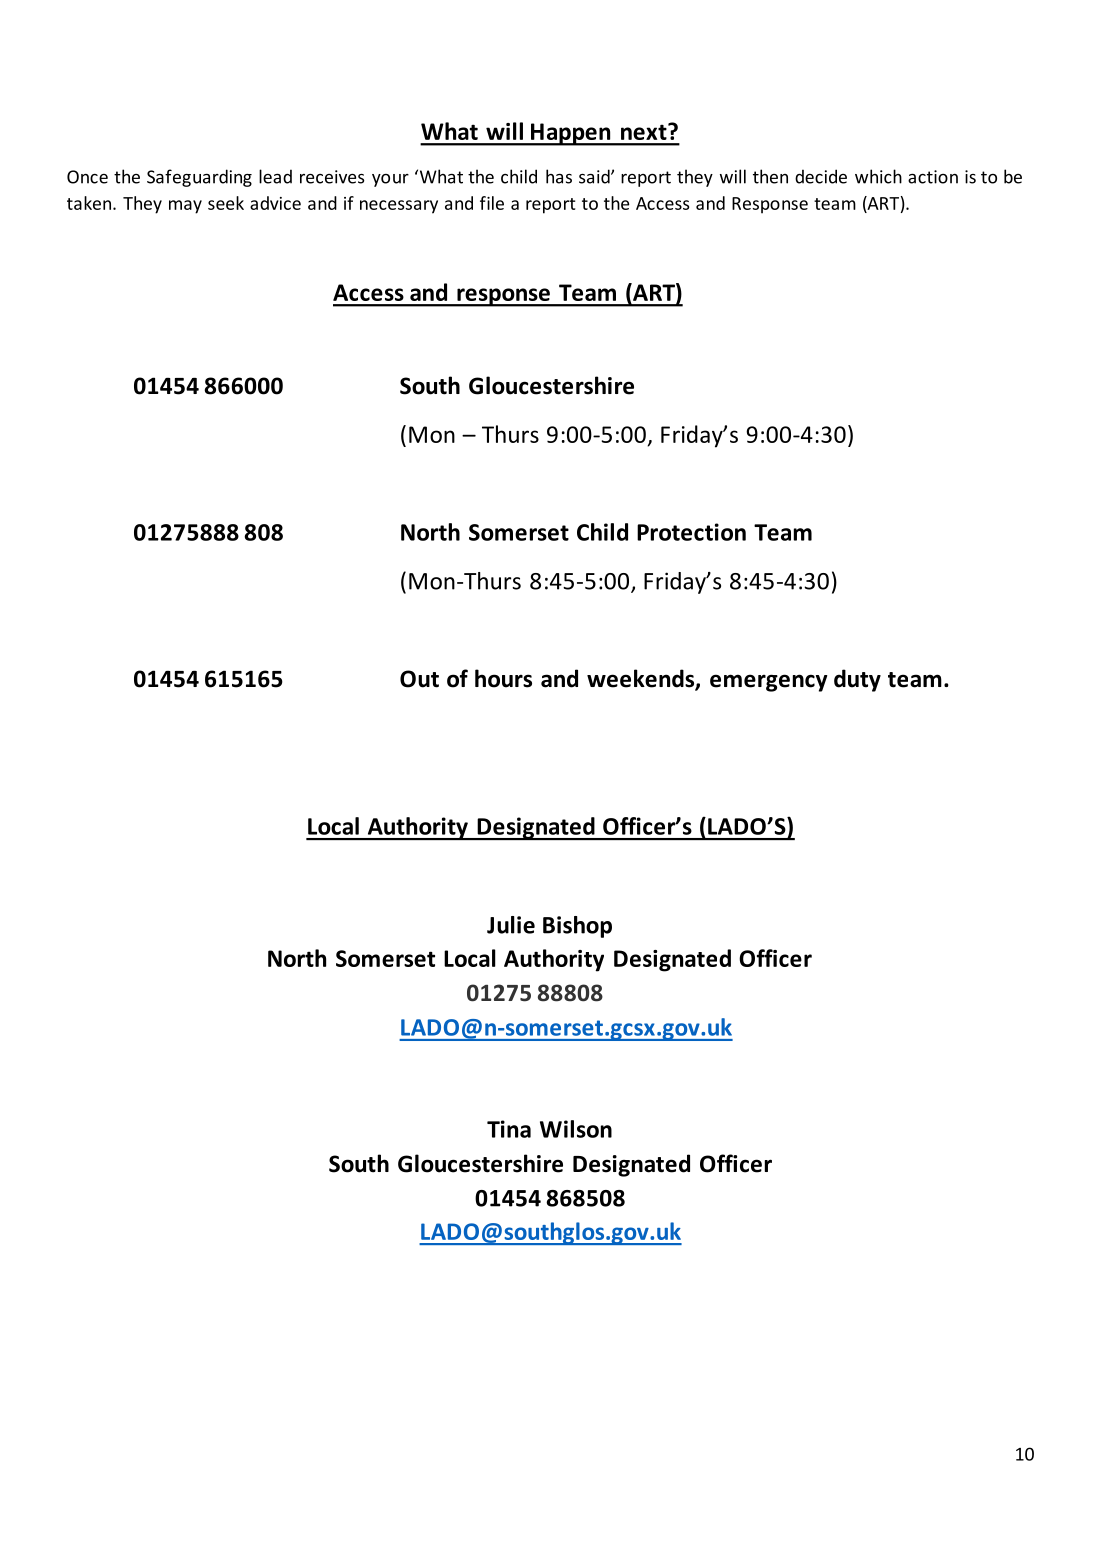 The width and height of the screenshot is (1100, 1556). Describe the element at coordinates (576, 1129) in the screenshot. I see `Wilson` at that location.
